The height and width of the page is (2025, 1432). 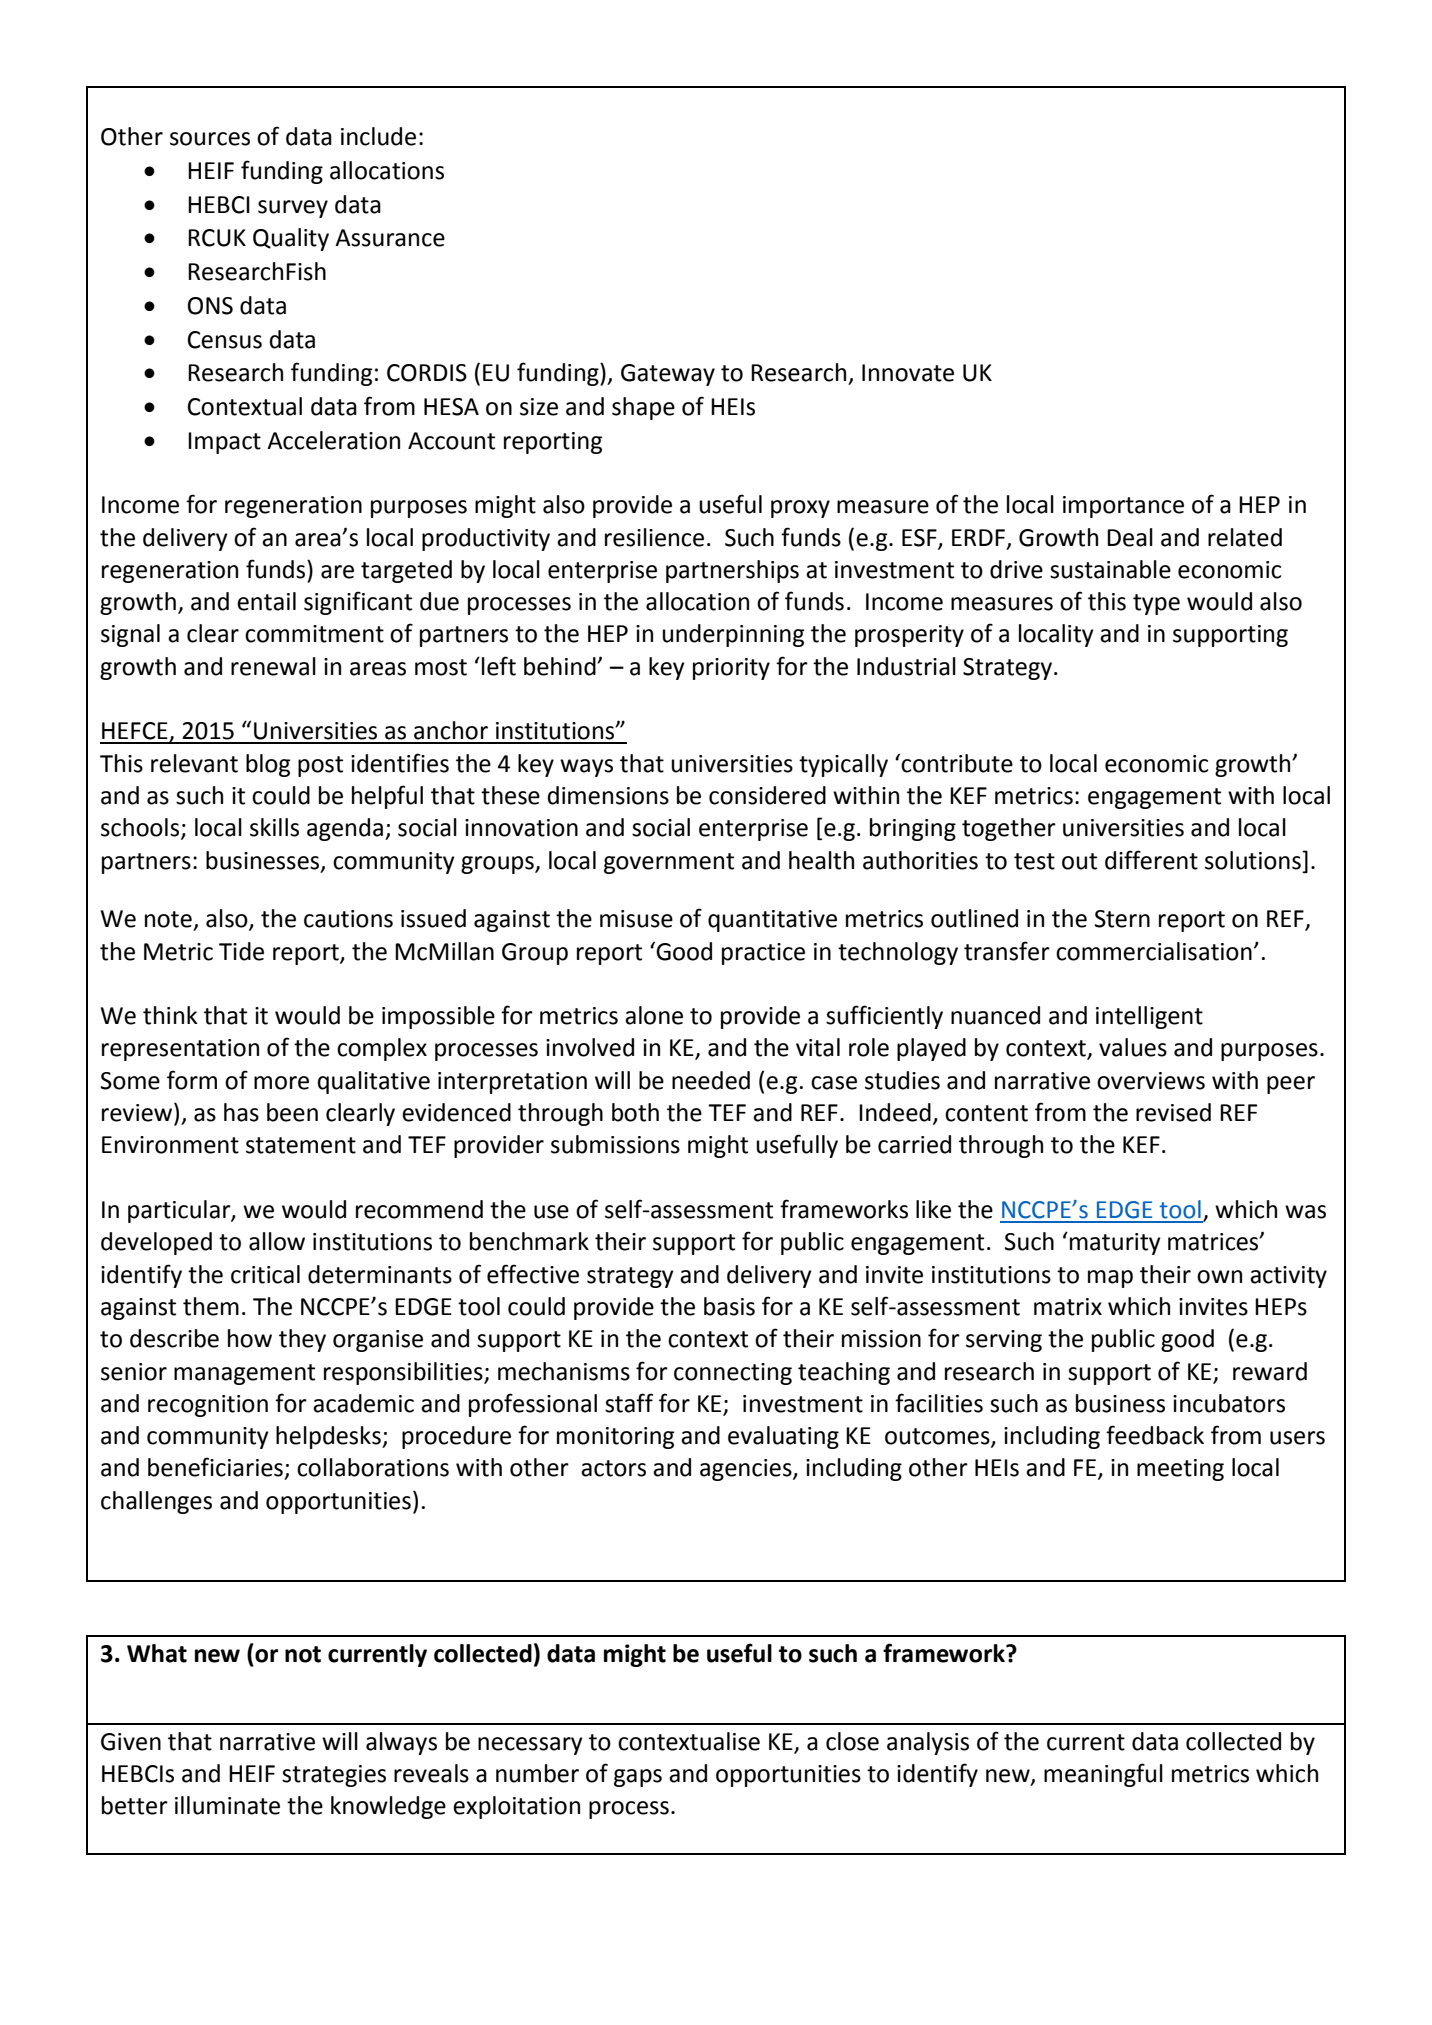 What do you see at coordinates (668, 375) in the page?
I see `Gateway` at bounding box center [668, 375].
